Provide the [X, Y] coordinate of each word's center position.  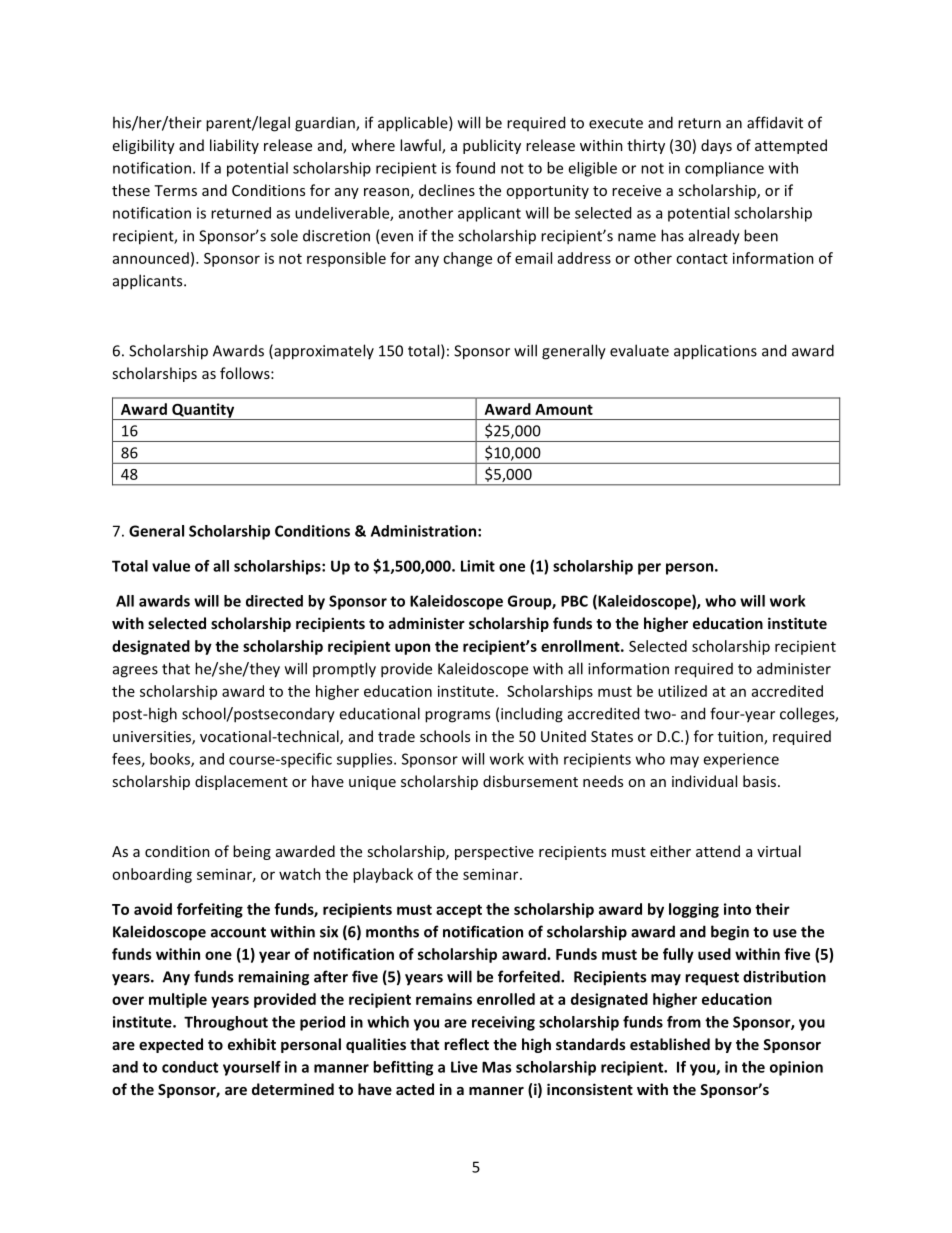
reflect [466, 1044]
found [475, 168]
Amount [564, 409]
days [716, 146]
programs [457, 717]
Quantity [203, 411]
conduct [190, 1067]
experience [741, 760]
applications [715, 352]
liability [234, 146]
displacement [241, 782]
